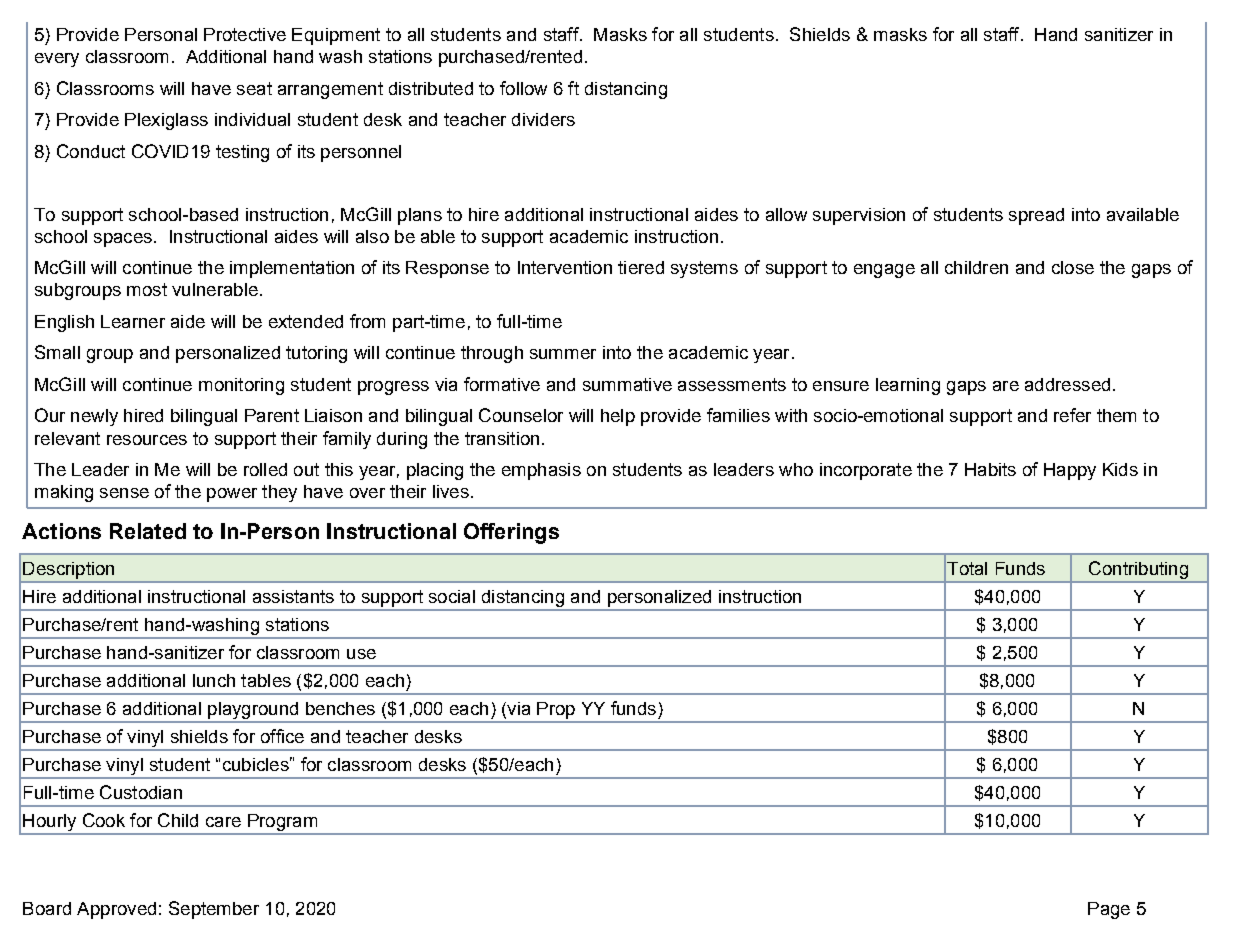  What do you see at coordinates (214, 910) in the document?
I see `September` at bounding box center [214, 910].
